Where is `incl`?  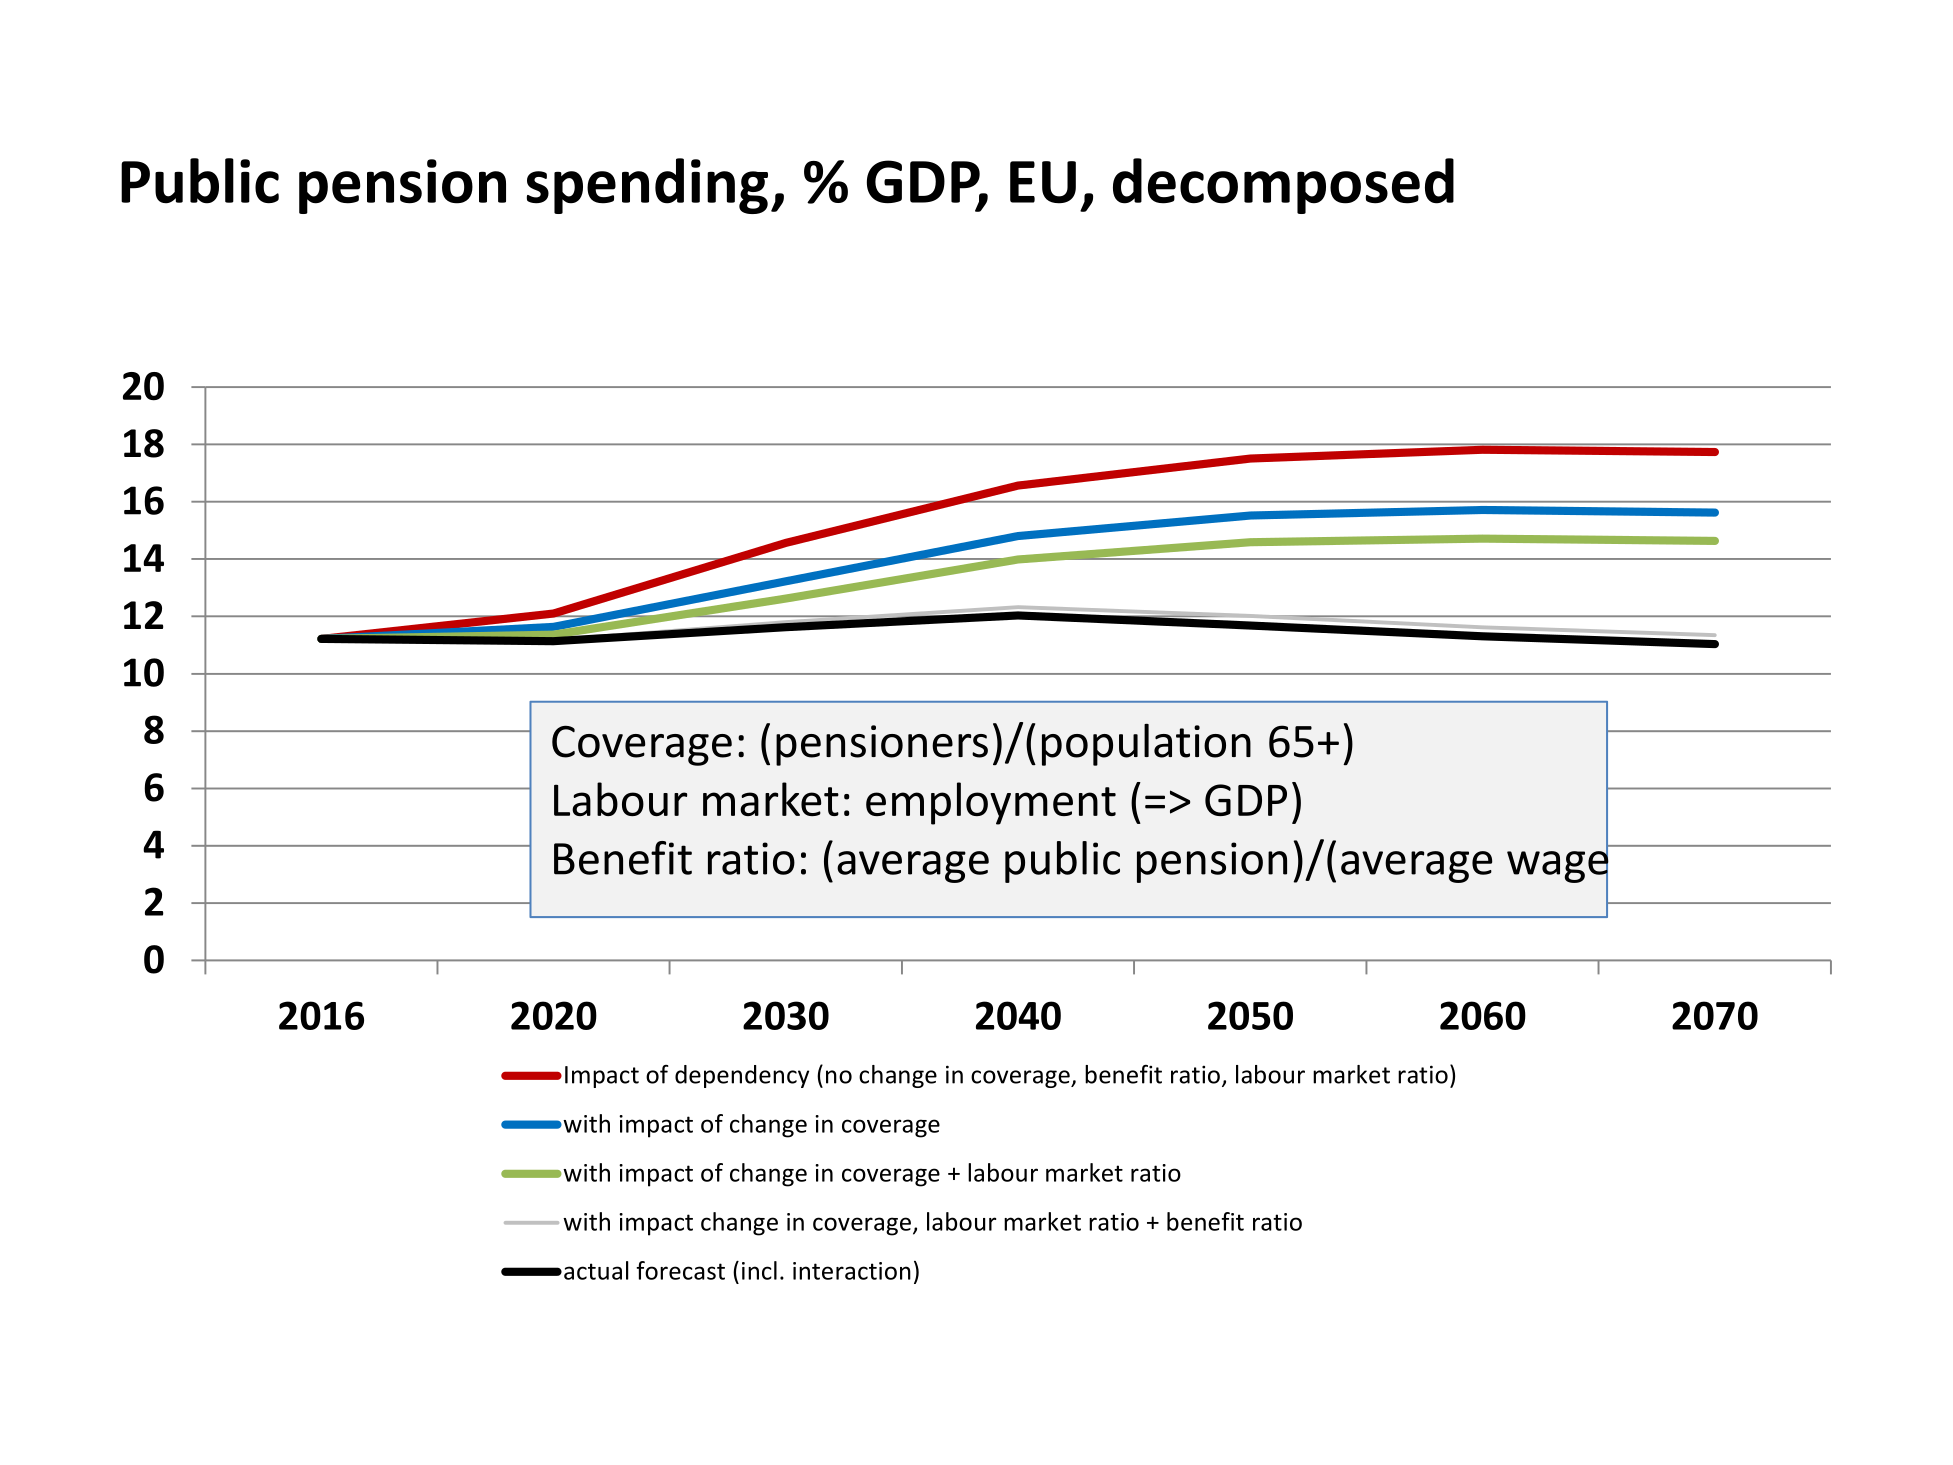 incl is located at coordinates (759, 1270).
